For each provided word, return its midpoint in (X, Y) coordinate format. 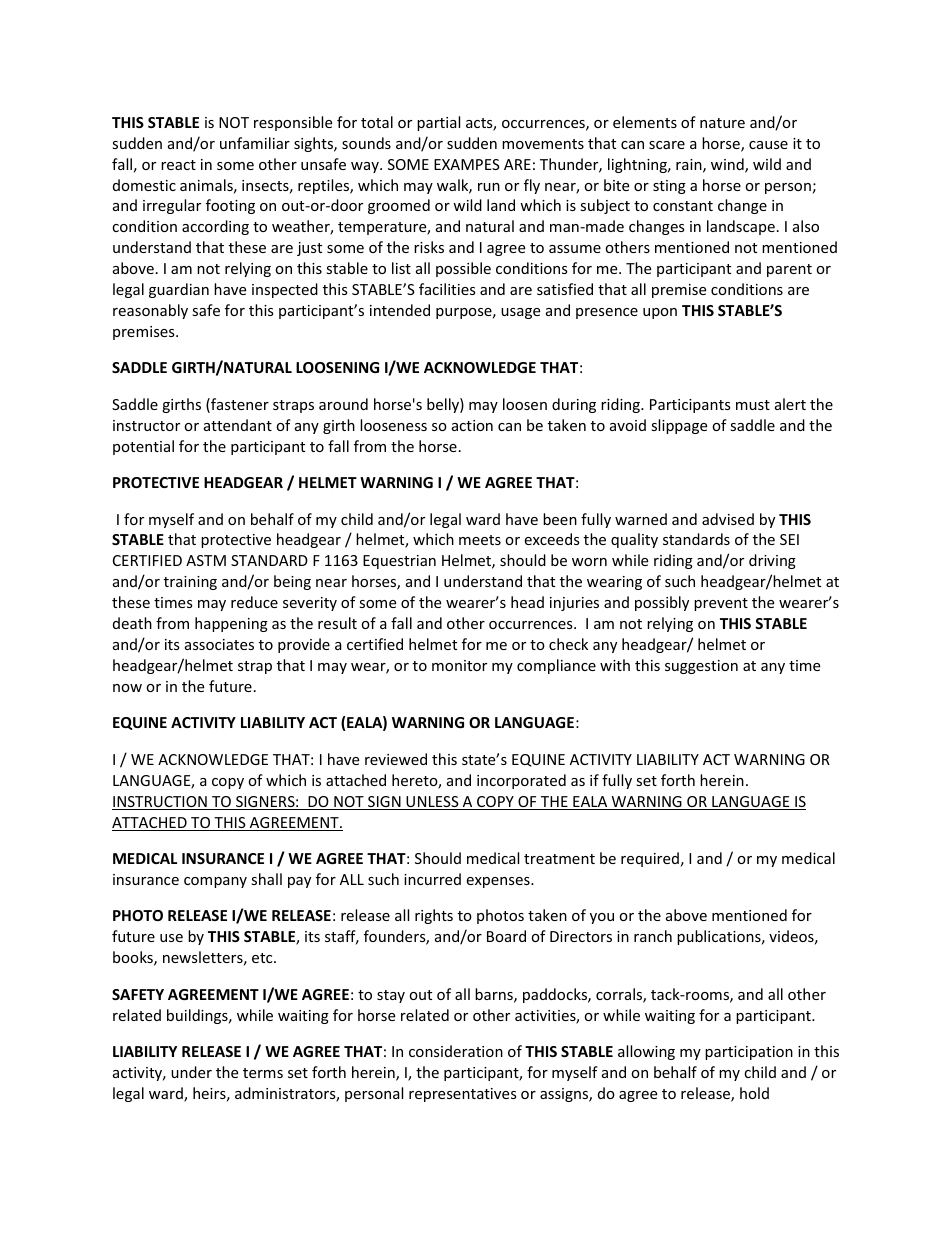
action (472, 425)
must (753, 405)
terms (263, 1073)
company (215, 882)
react (178, 165)
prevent (721, 604)
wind (728, 165)
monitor (459, 665)
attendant (238, 425)
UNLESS (432, 803)
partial (438, 123)
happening (231, 624)
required (650, 859)
